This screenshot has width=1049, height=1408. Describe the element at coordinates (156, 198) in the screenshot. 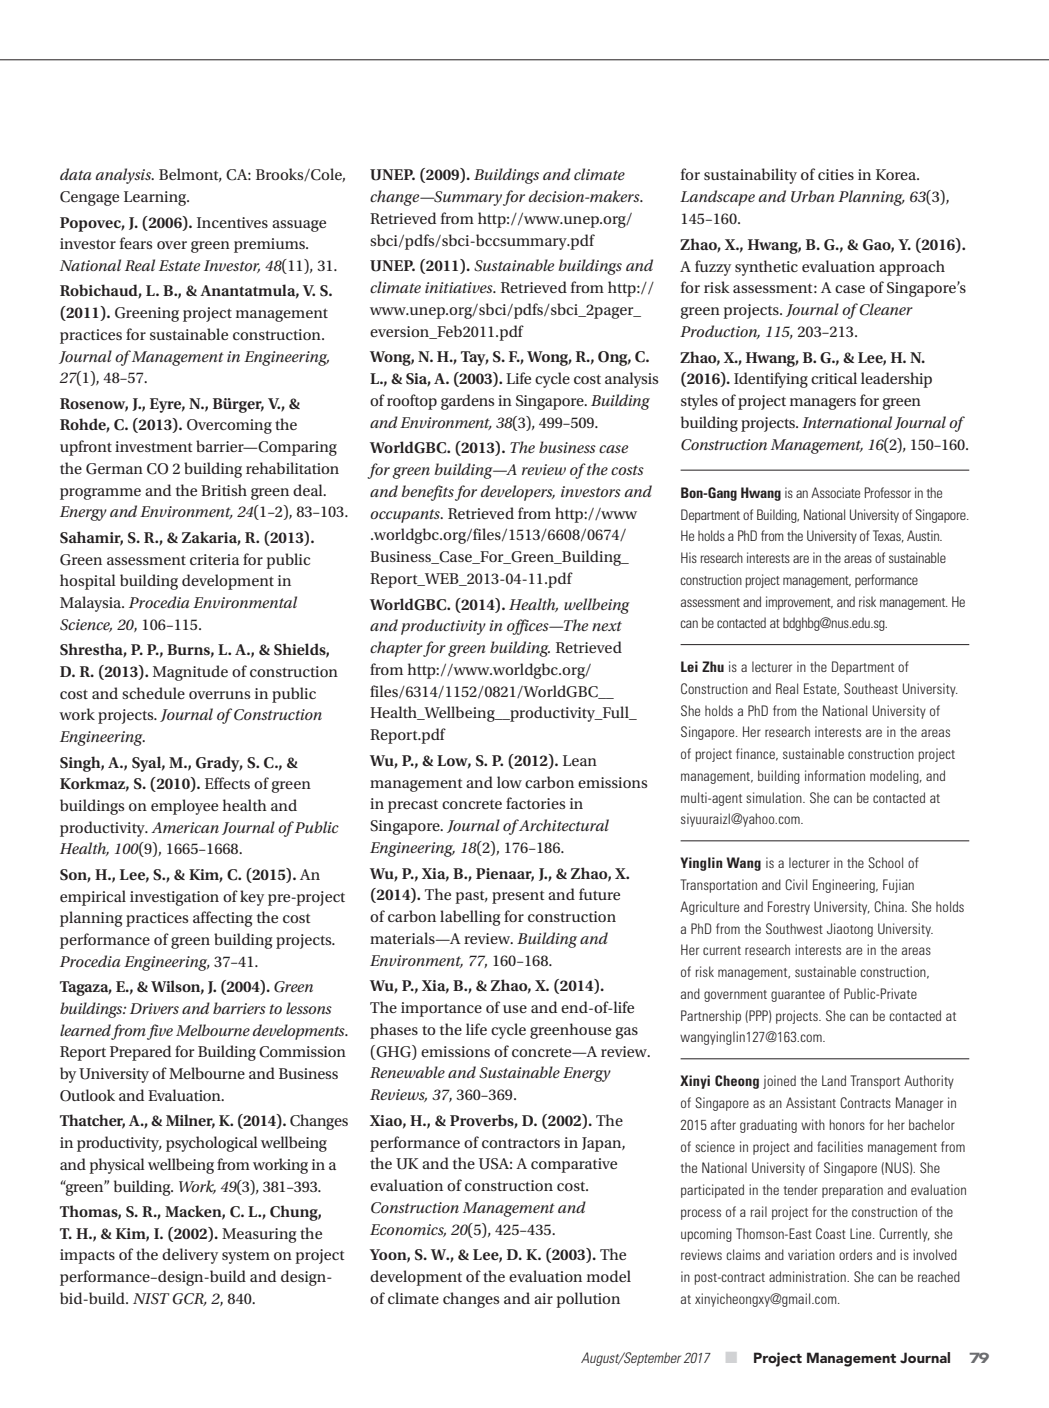

I see `Learning` at that location.
